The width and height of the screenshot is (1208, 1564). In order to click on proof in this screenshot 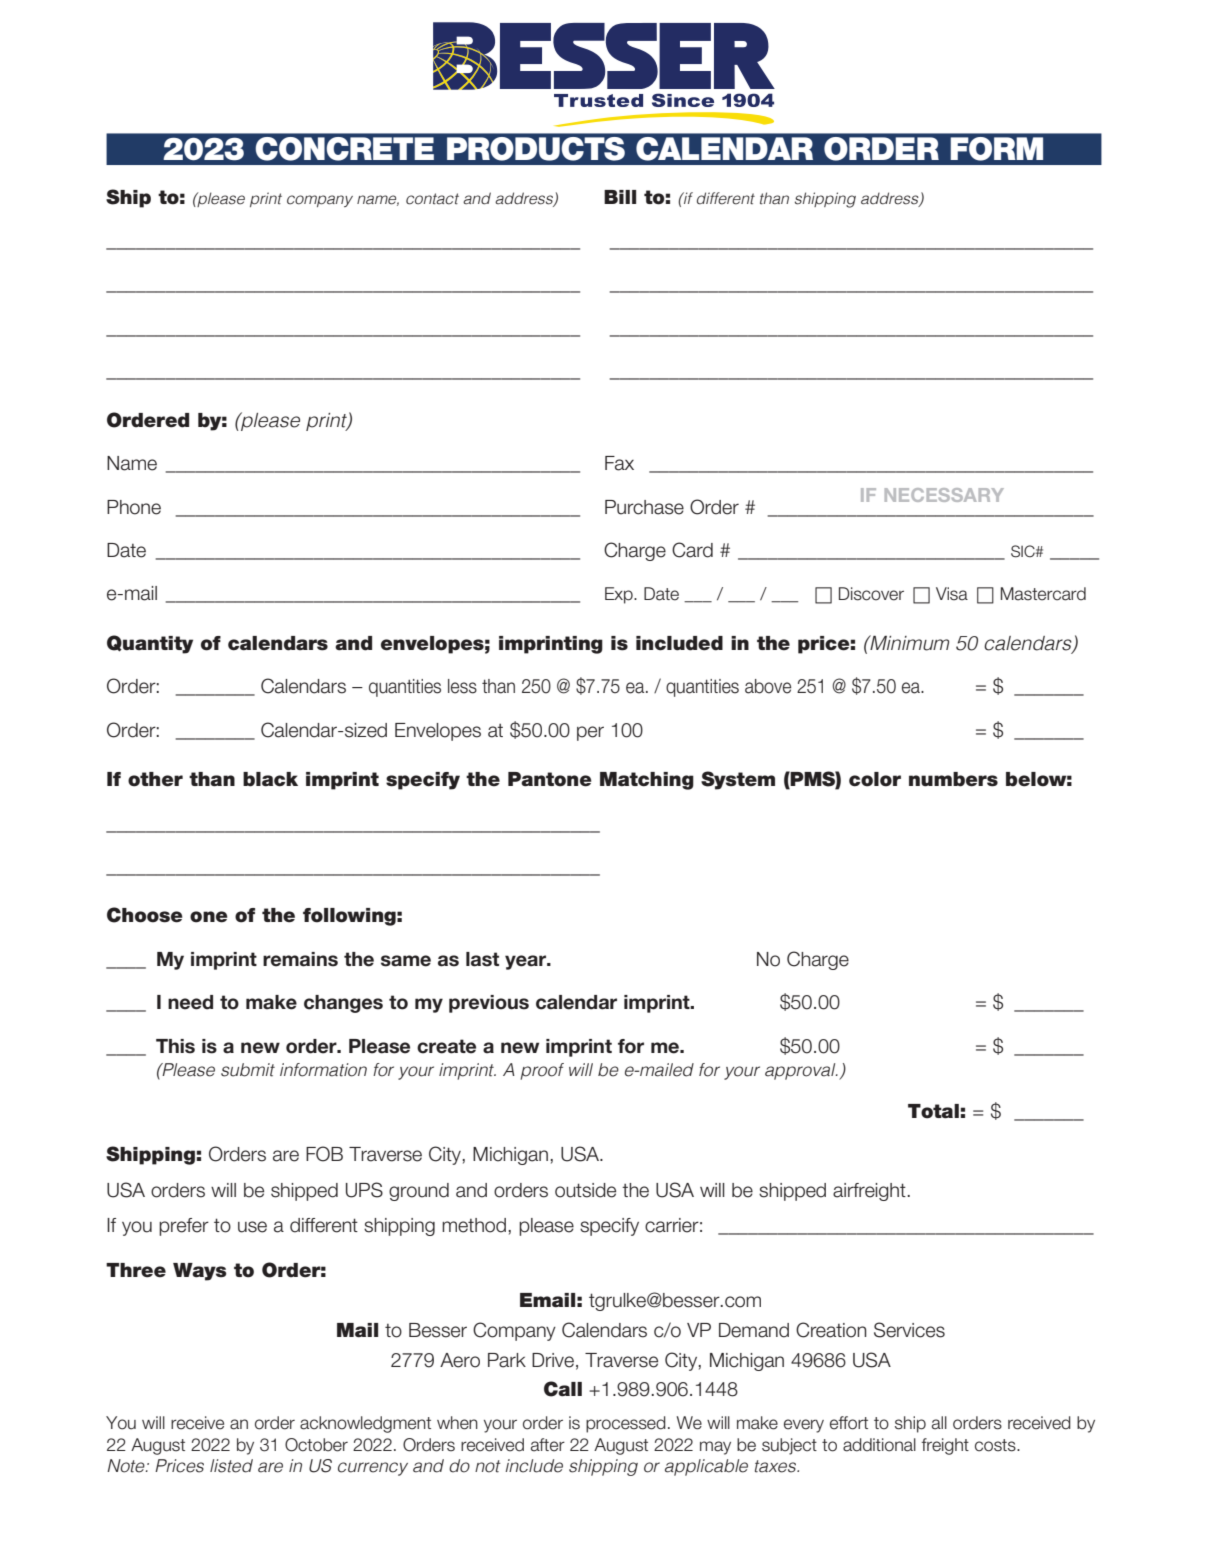, I will do `click(542, 1071)`.
